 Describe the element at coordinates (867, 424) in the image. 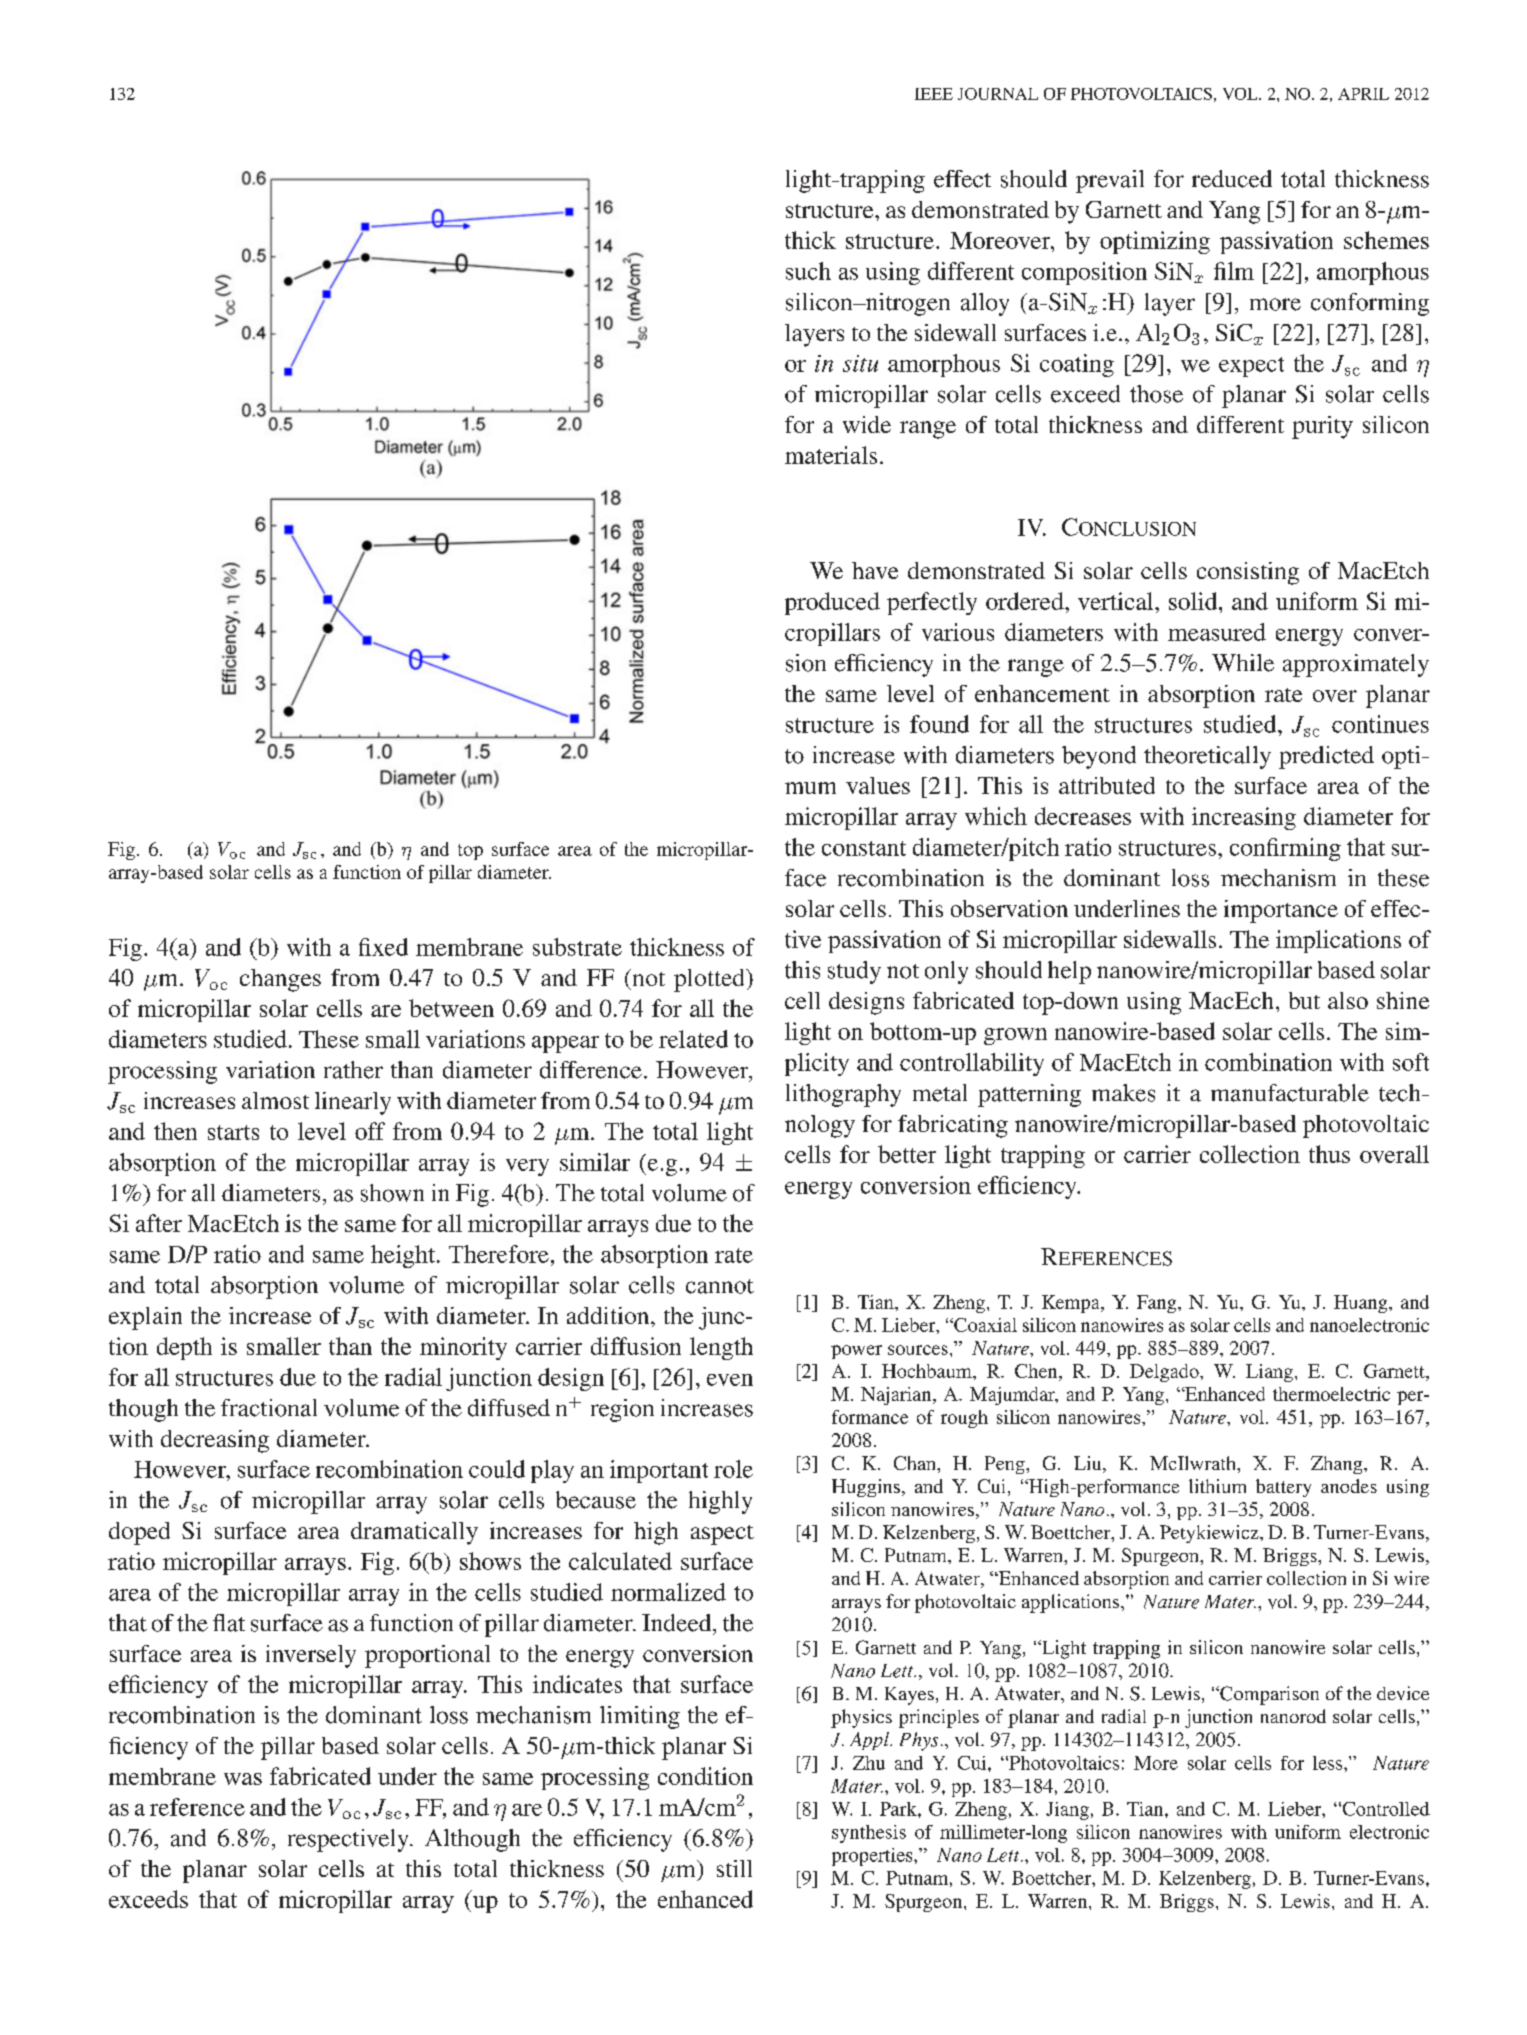

I see `wide` at that location.
